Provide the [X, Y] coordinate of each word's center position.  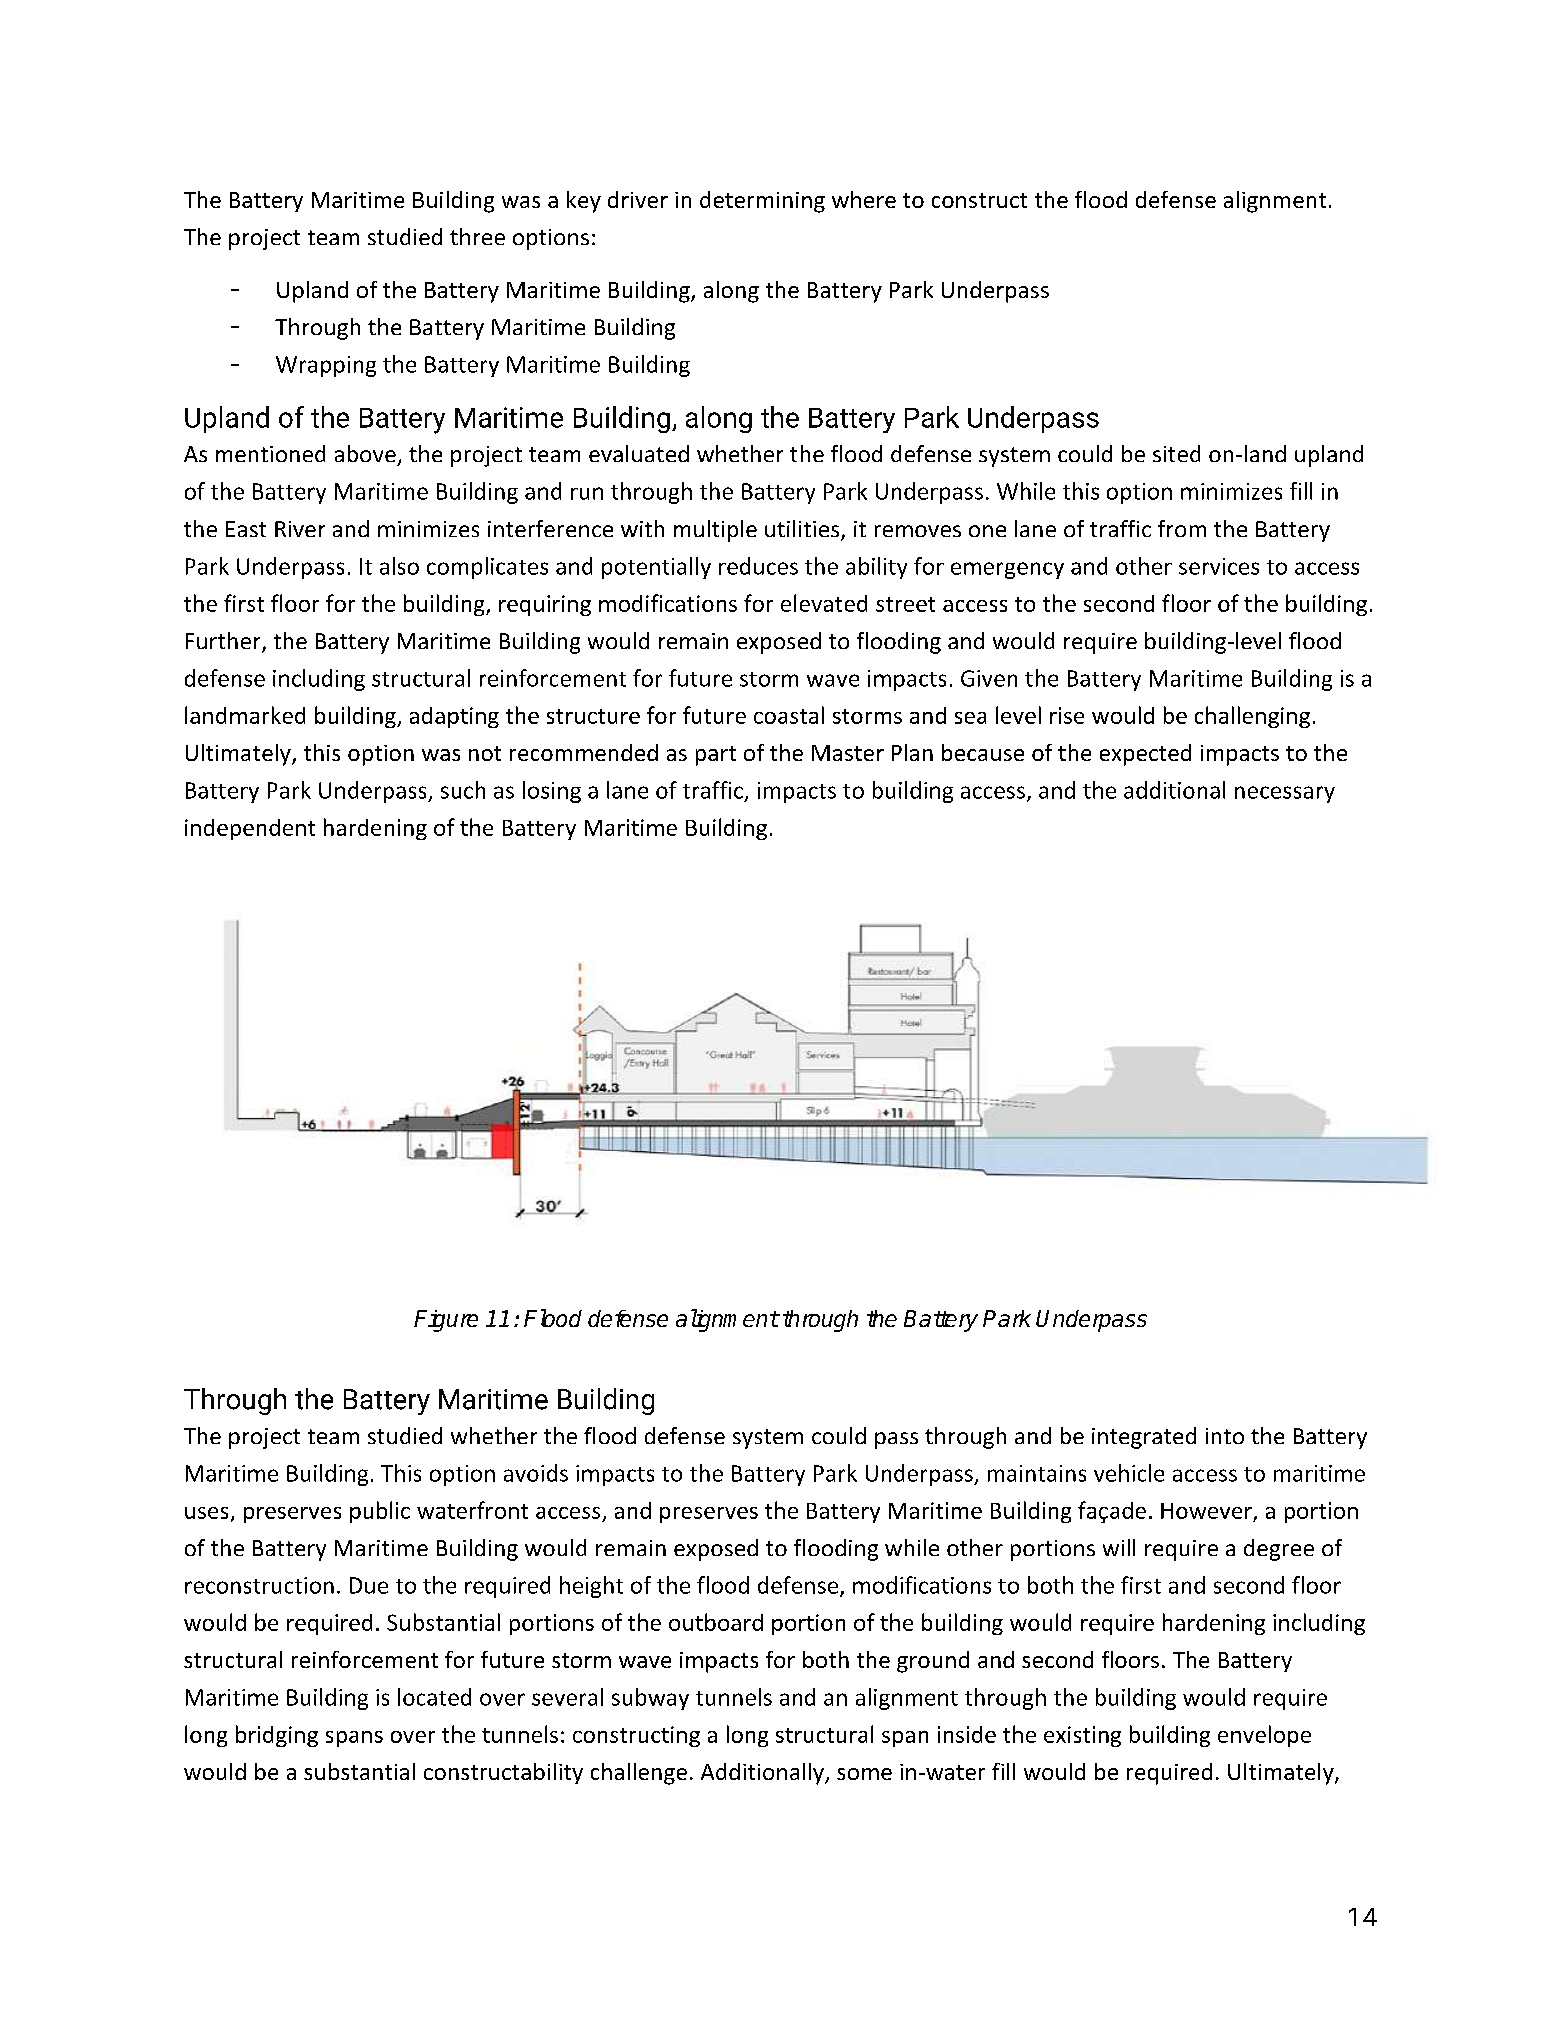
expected [1145, 755]
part [716, 756]
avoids [536, 1473]
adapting [454, 717]
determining [762, 202]
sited [1176, 453]
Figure [446, 1321]
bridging [277, 1736]
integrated [1144, 1438]
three [477, 236]
